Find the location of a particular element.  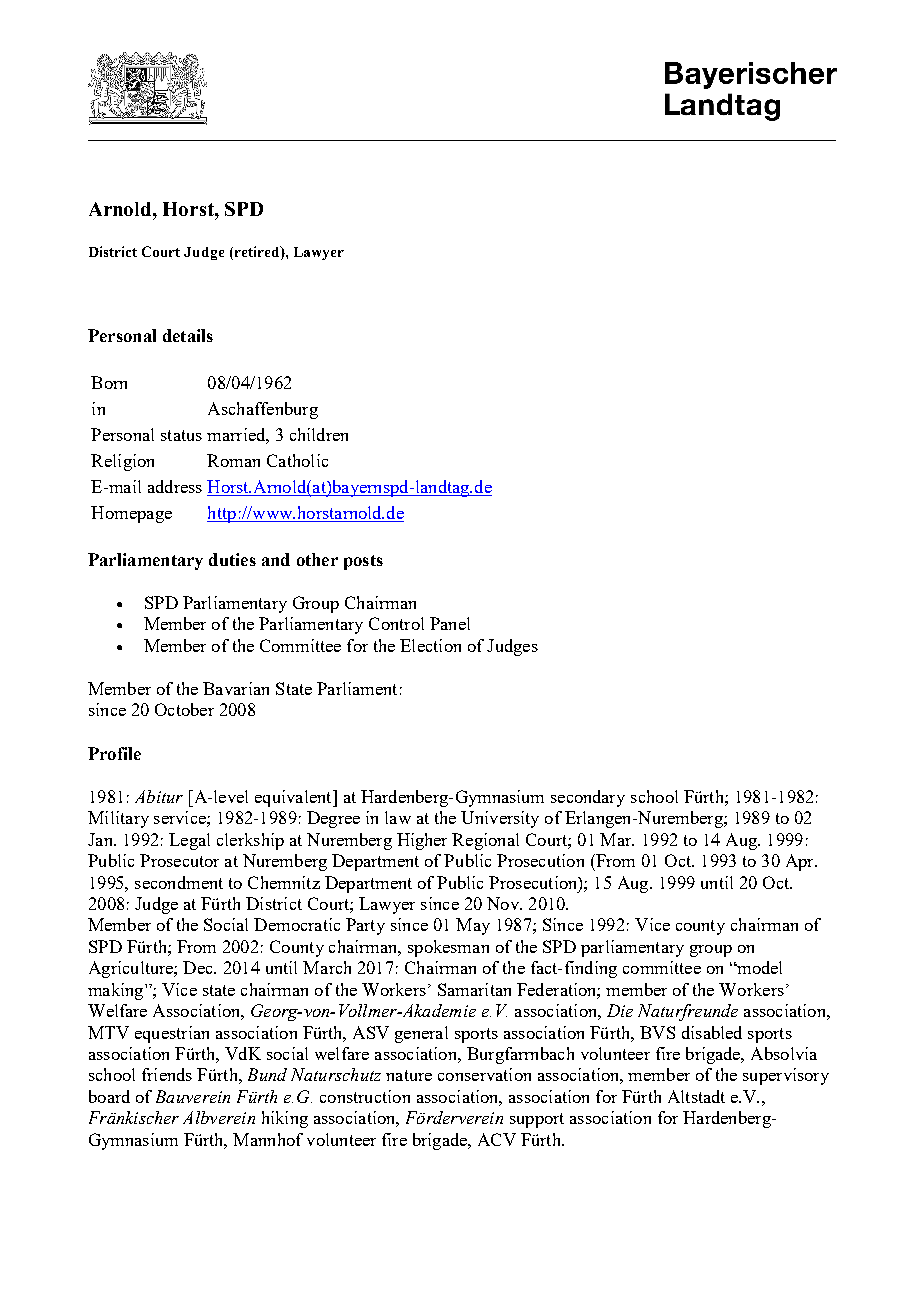

October is located at coordinates (184, 709).
